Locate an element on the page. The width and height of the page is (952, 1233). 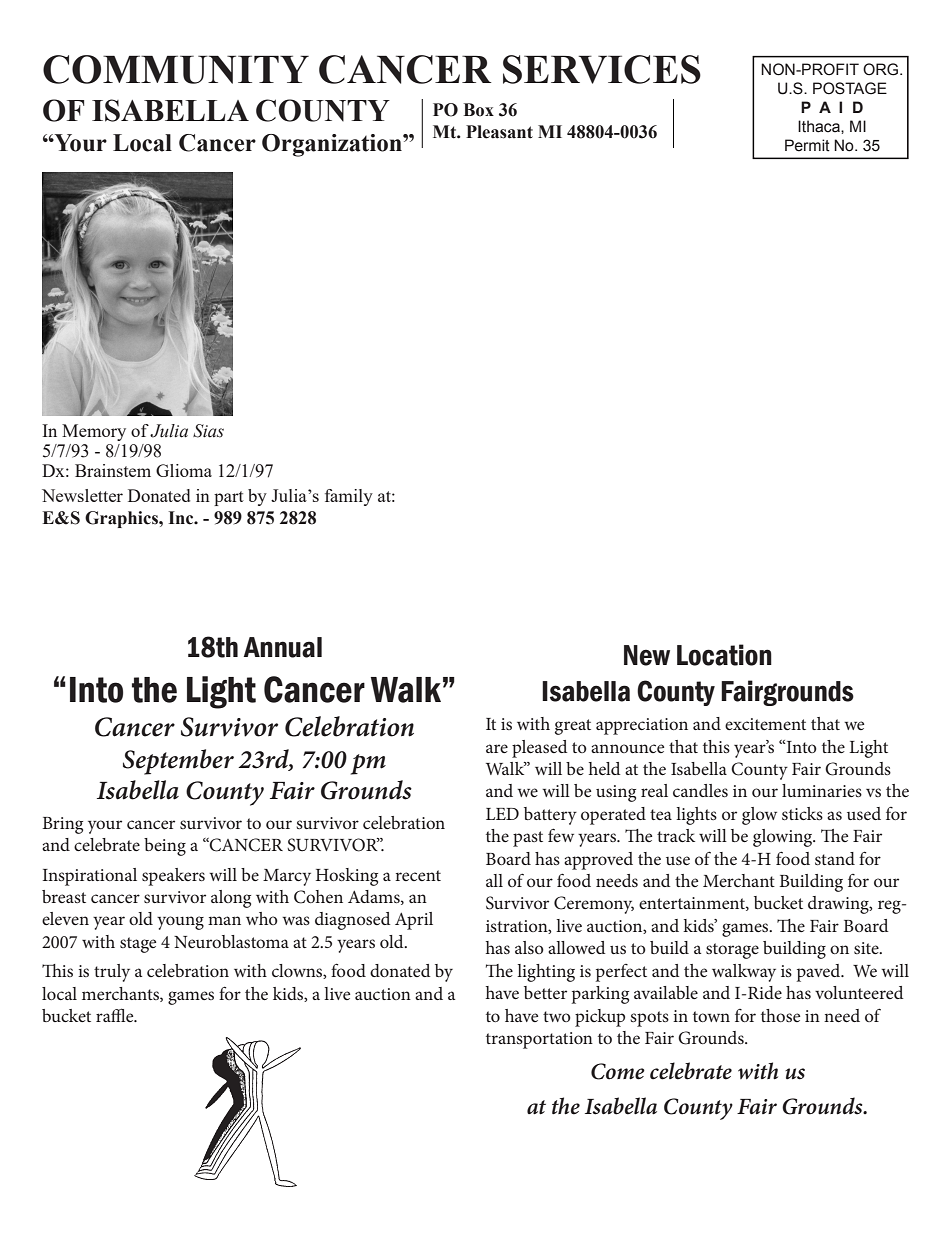
excitement is located at coordinates (765, 724).
